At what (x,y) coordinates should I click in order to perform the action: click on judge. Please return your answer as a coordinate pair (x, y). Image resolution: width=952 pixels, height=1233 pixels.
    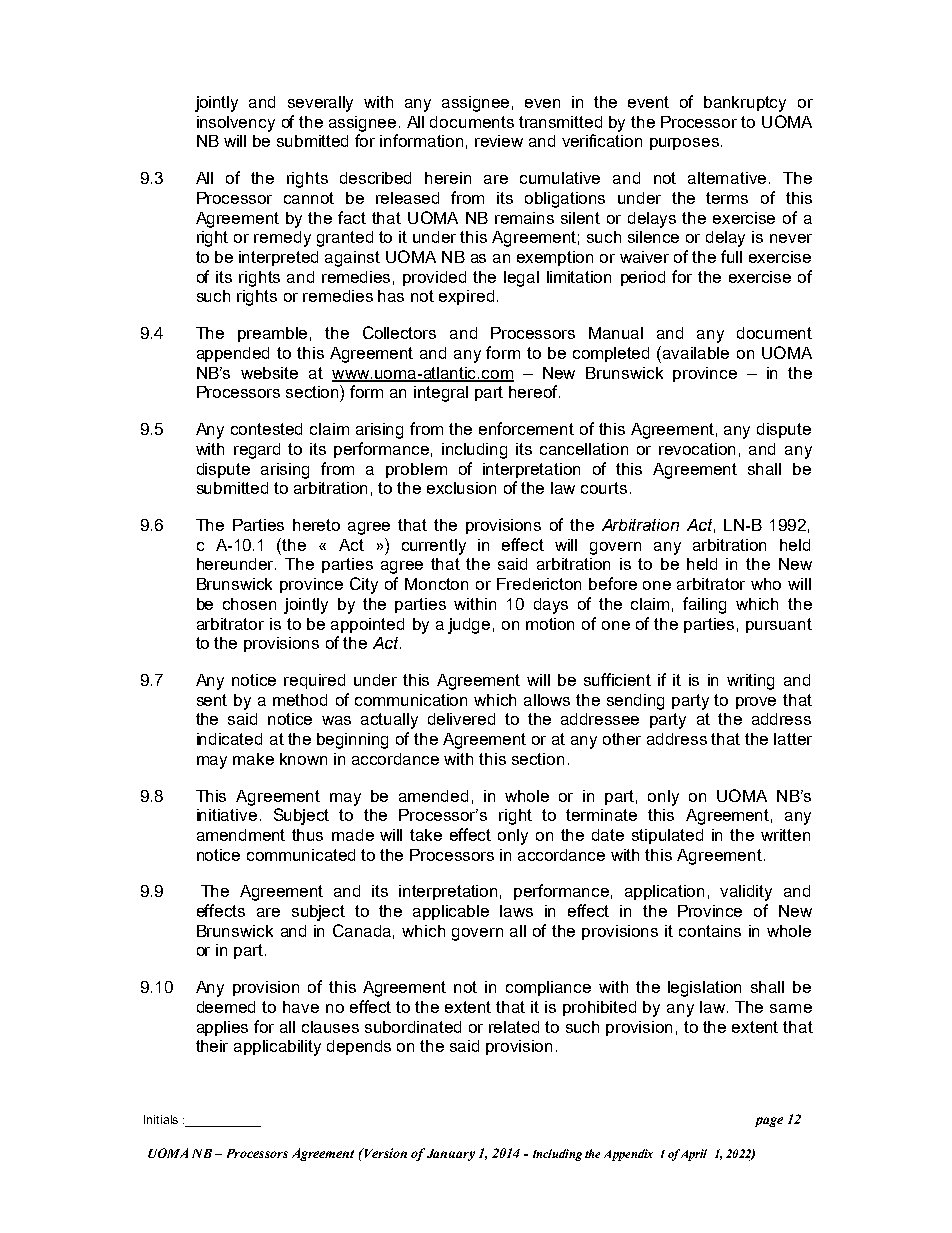
    Looking at the image, I should click on (469, 626).
